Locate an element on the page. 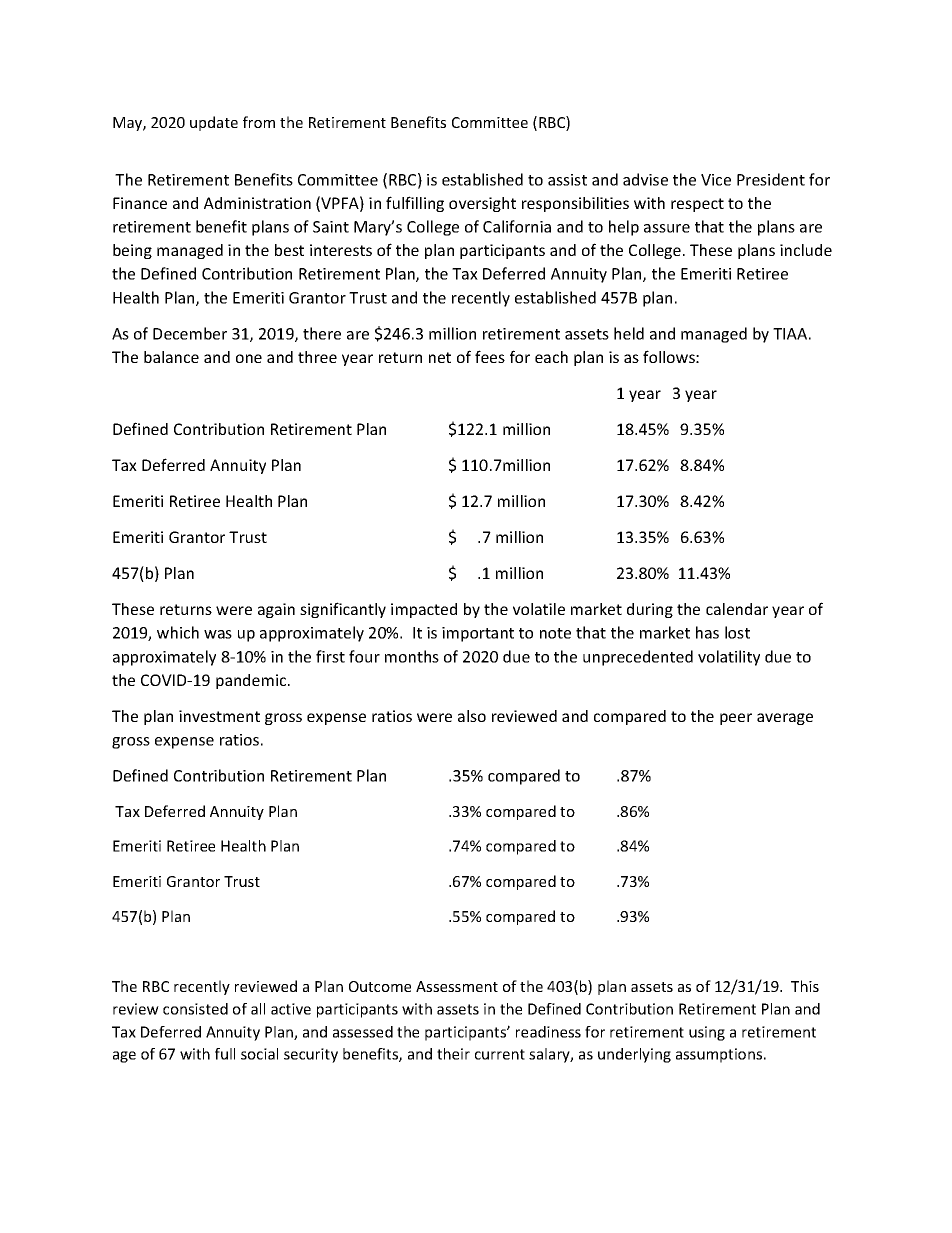  their is located at coordinates (453, 1054).
